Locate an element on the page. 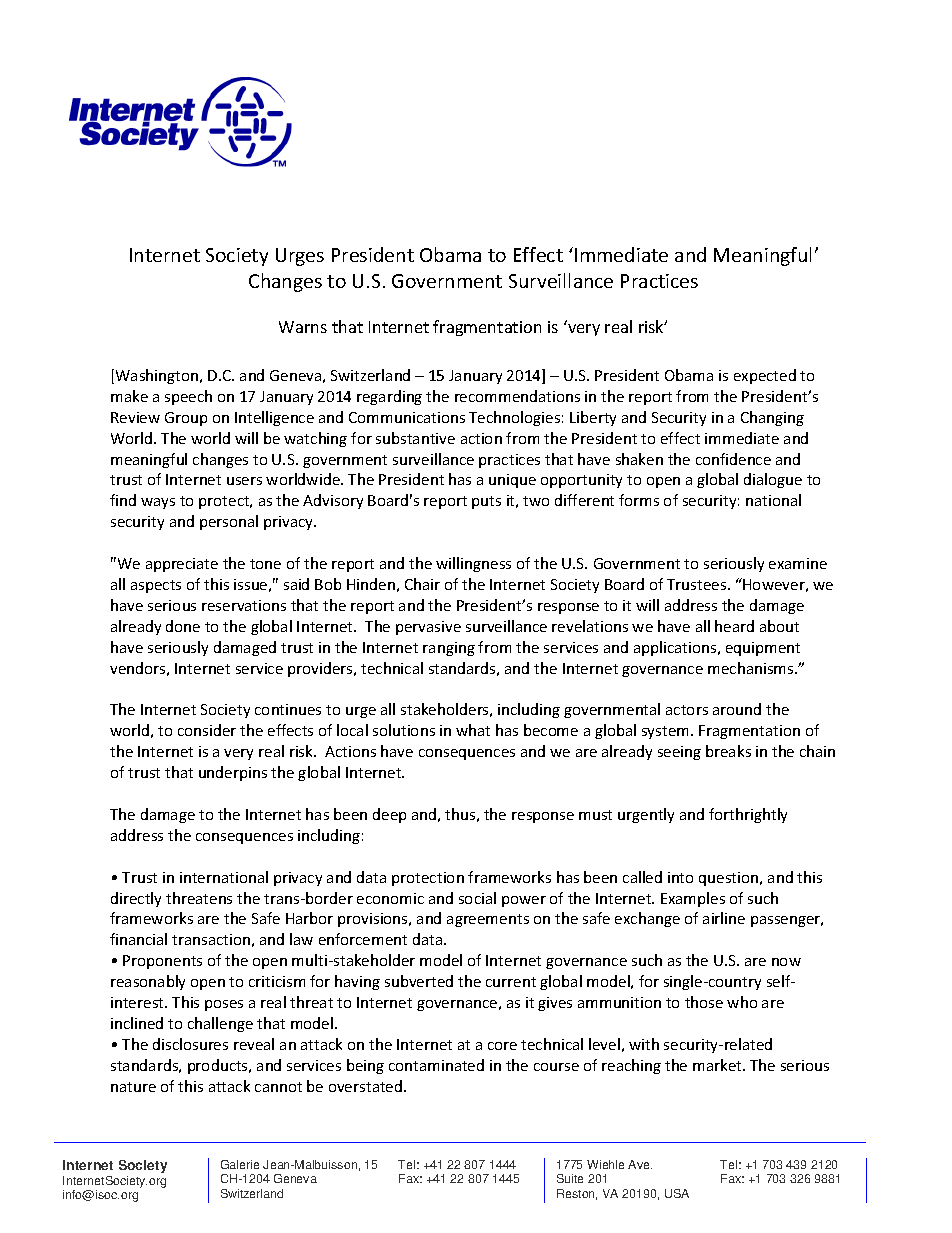 This document has width=952, height=1233. directly is located at coordinates (136, 899).
